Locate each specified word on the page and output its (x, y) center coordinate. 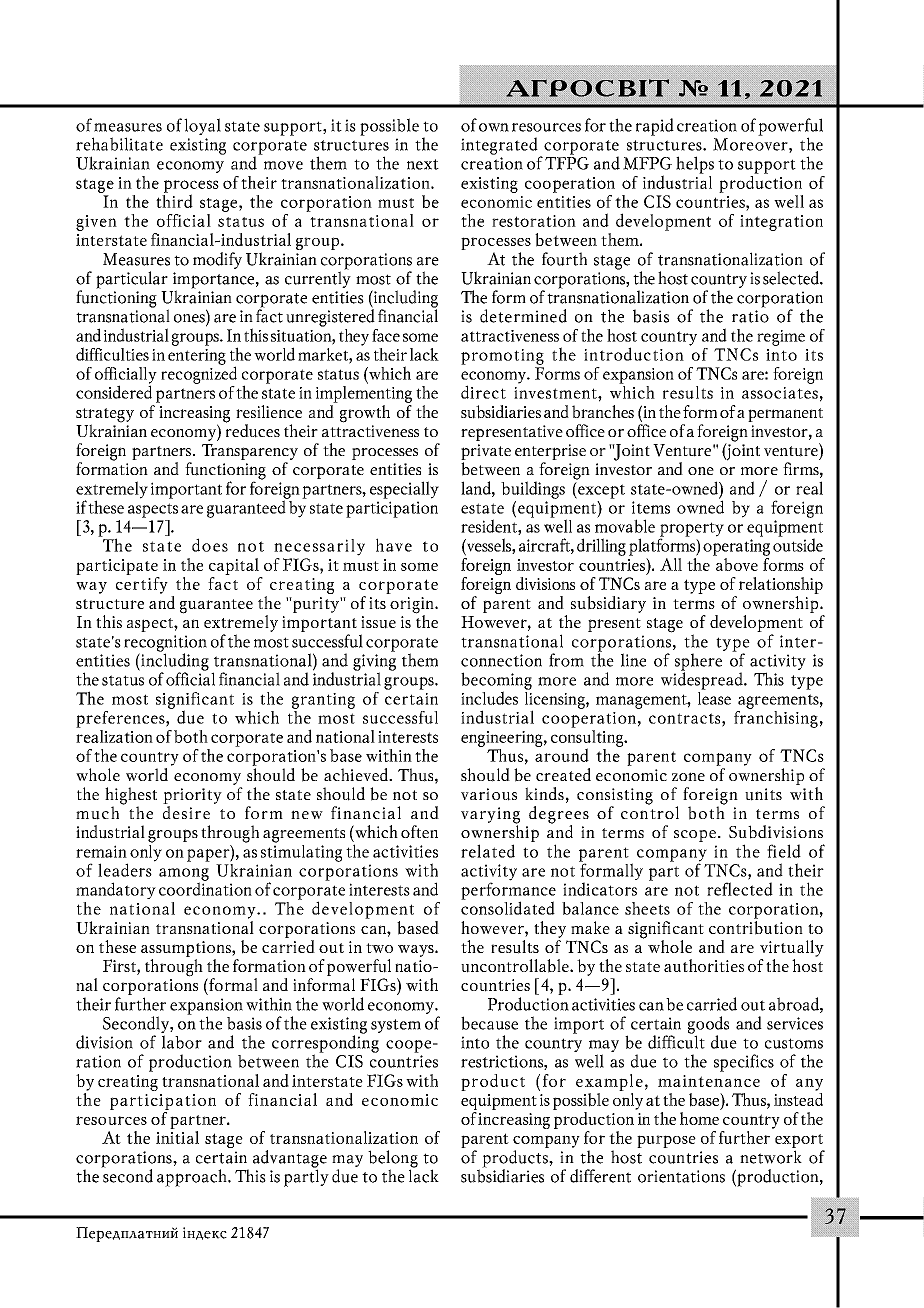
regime (781, 338)
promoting (502, 357)
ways (417, 951)
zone (688, 776)
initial (177, 1136)
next (423, 164)
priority (192, 797)
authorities (704, 965)
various (489, 794)
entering (197, 357)
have (394, 545)
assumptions (187, 949)
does (210, 545)
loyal (202, 126)
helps (695, 165)
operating (736, 547)
